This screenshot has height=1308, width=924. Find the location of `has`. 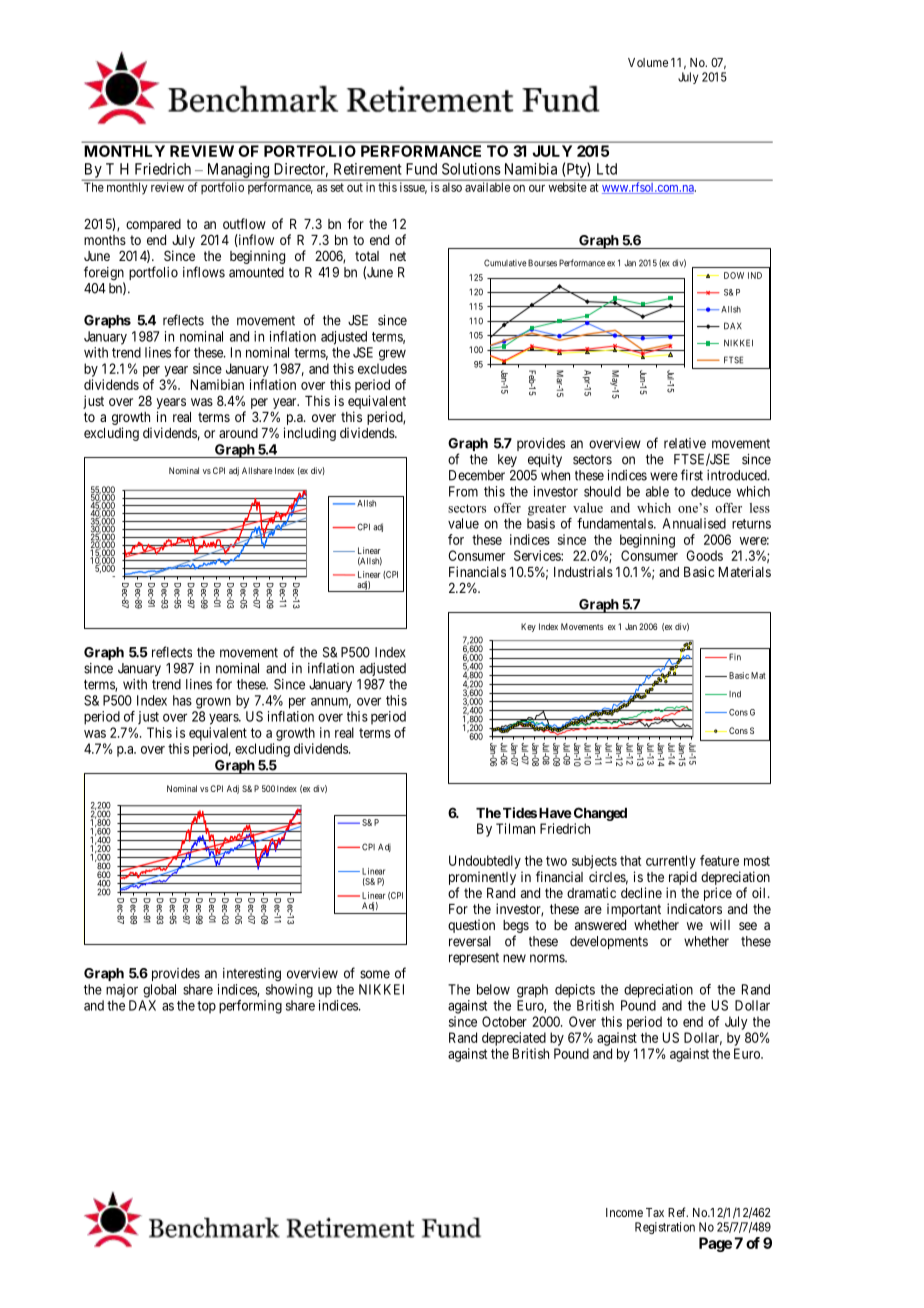

has is located at coordinates (182, 700).
